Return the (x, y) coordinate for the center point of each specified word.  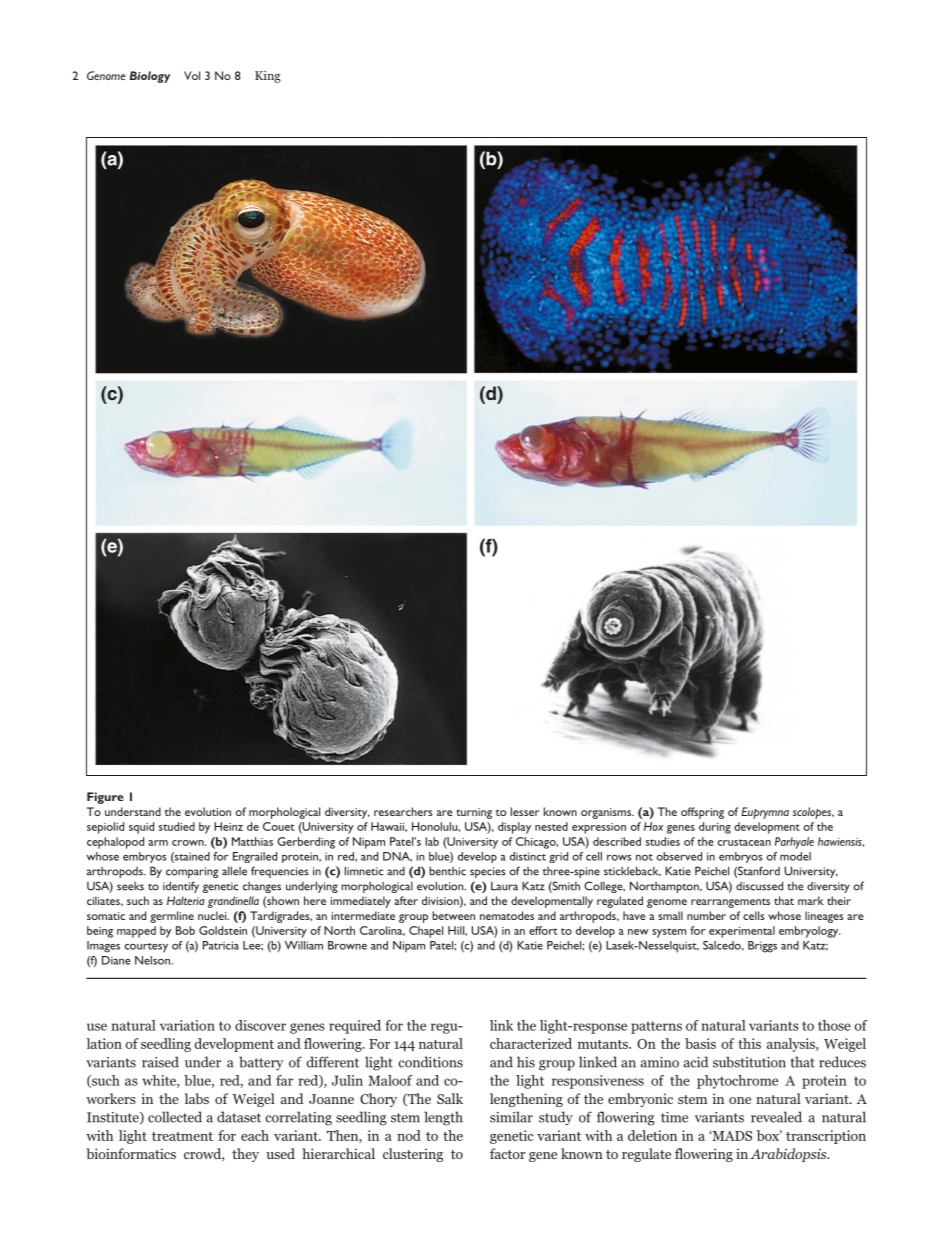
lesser (525, 811)
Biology (150, 77)
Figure (105, 798)
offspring (702, 813)
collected (175, 1117)
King (268, 77)
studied (177, 826)
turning (474, 813)
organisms (607, 813)
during (715, 828)
